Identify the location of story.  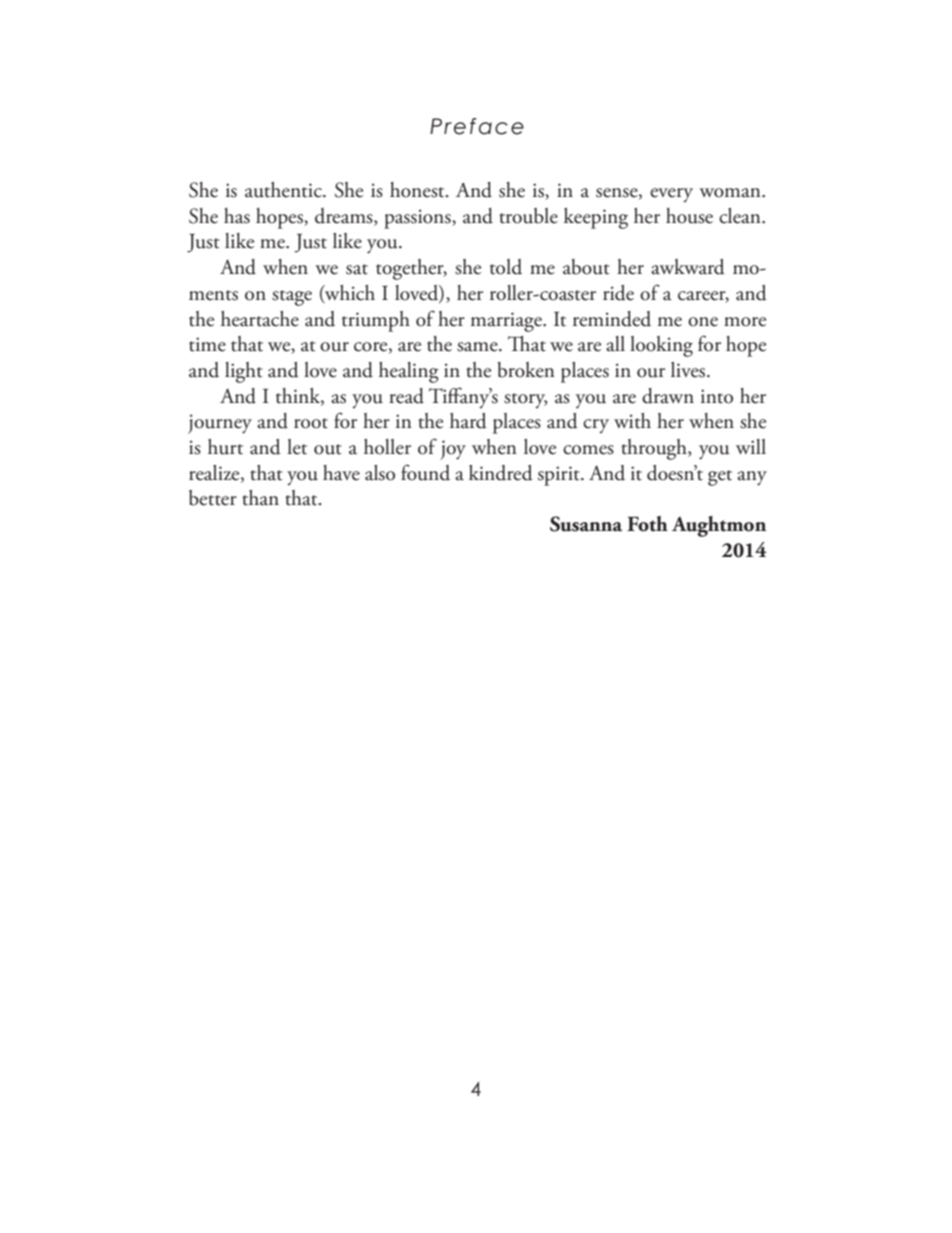
(525, 401).
